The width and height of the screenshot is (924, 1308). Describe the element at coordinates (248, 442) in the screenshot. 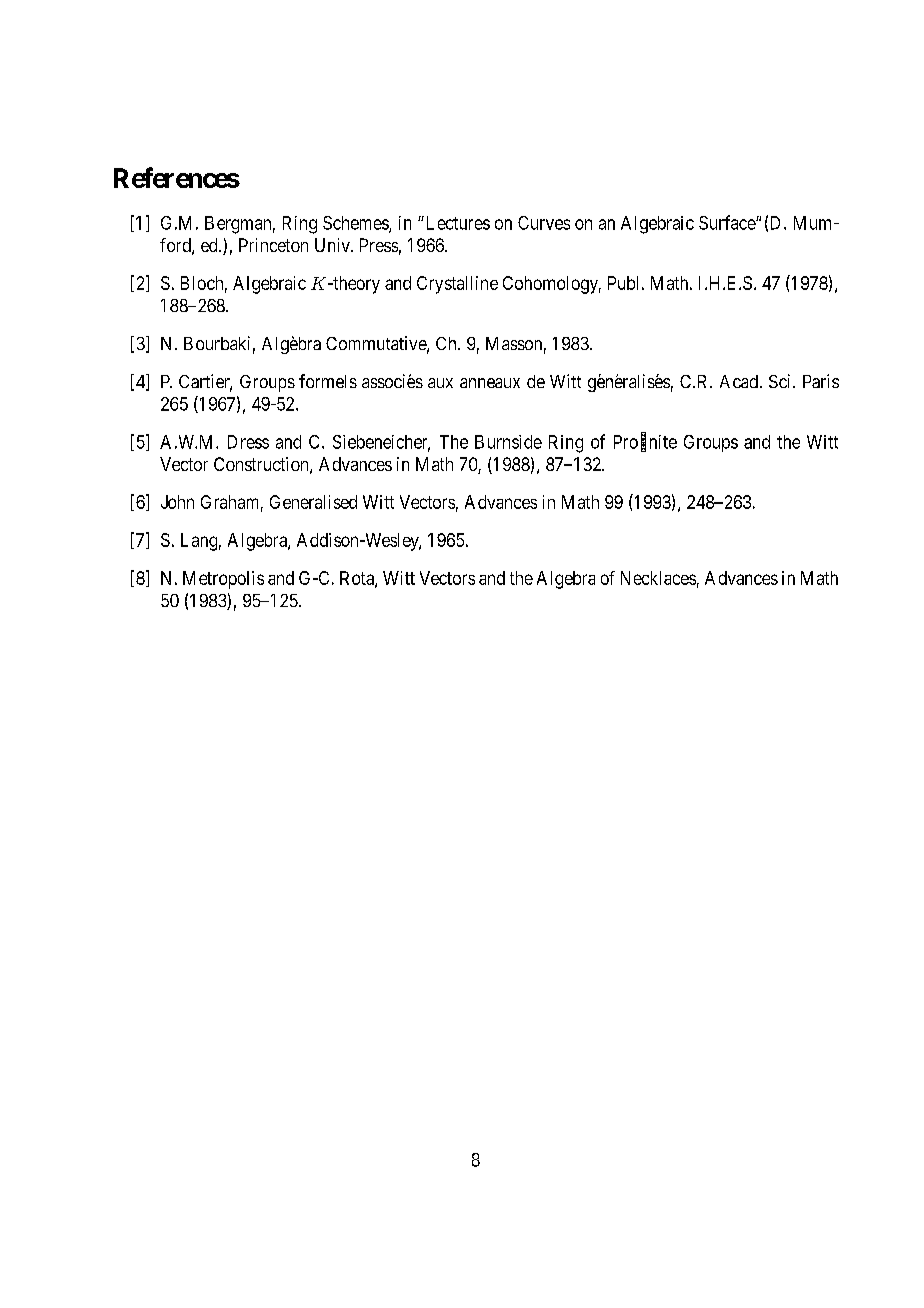

I see `Dress` at that location.
